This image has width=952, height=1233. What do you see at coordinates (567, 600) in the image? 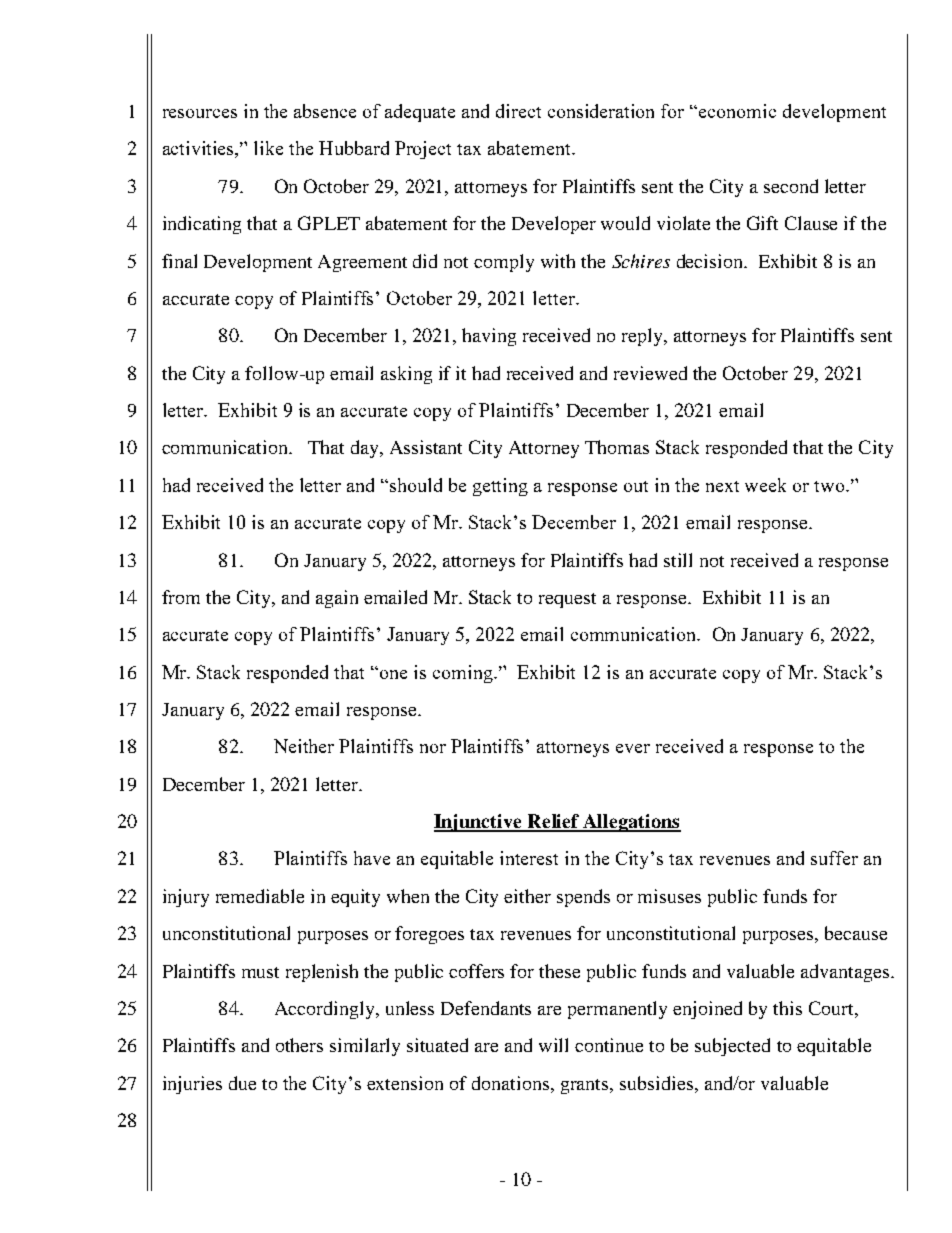
I see `request` at bounding box center [567, 600].
